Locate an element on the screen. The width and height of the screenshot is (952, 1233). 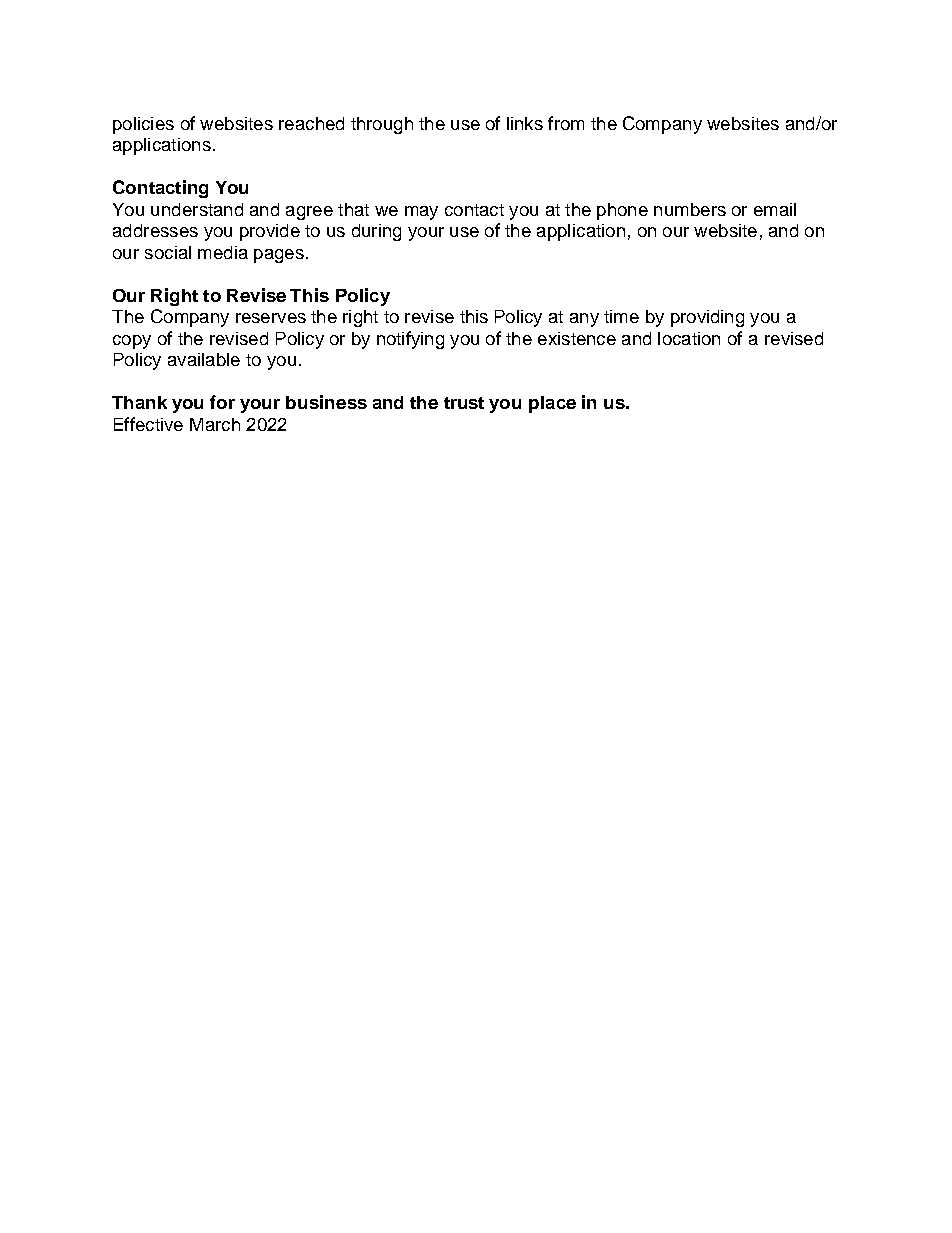
pages is located at coordinates (279, 256).
